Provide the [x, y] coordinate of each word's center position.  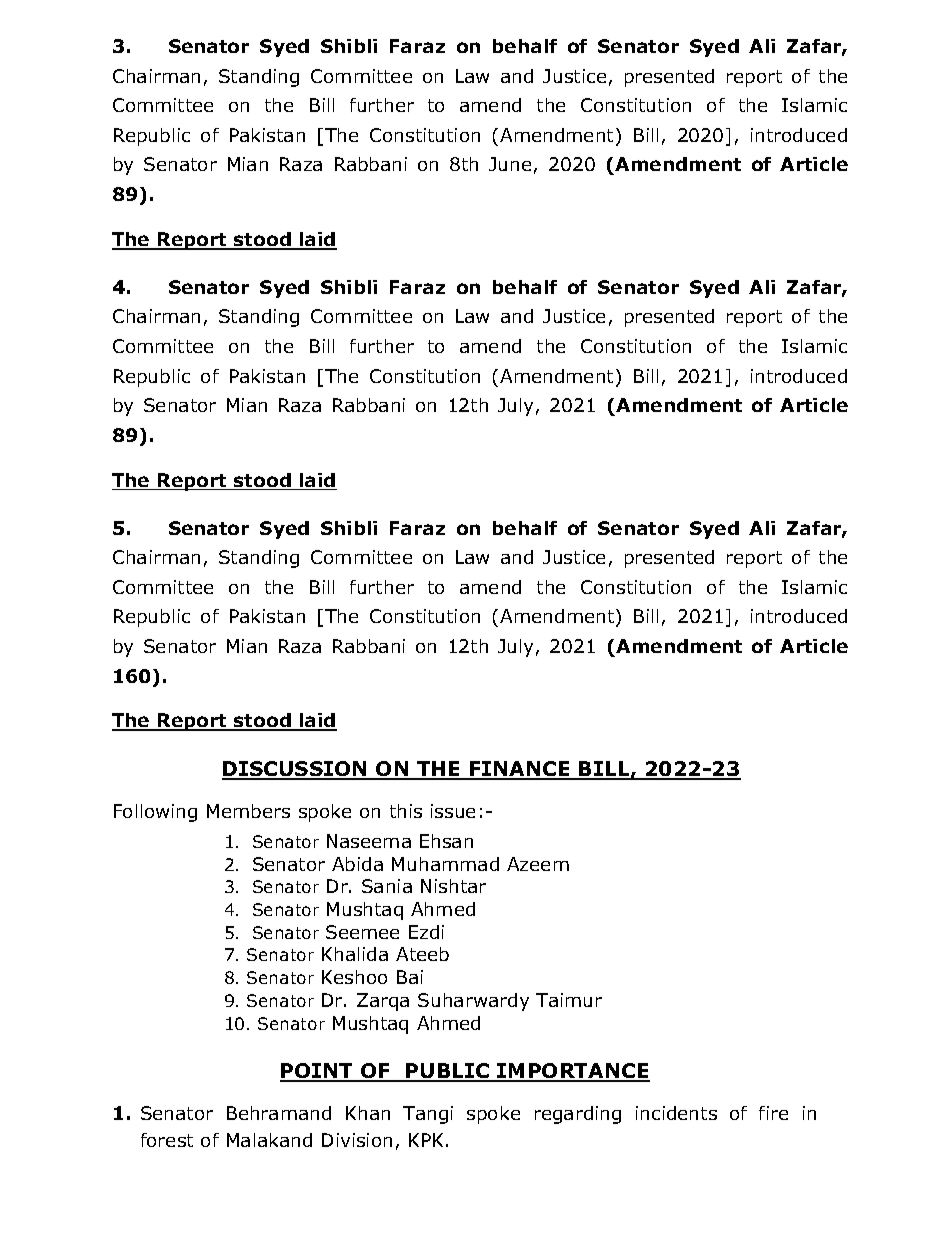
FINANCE [520, 770]
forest [167, 1140]
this [406, 811]
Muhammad [445, 864]
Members [248, 811]
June [510, 164]
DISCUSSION [295, 770]
